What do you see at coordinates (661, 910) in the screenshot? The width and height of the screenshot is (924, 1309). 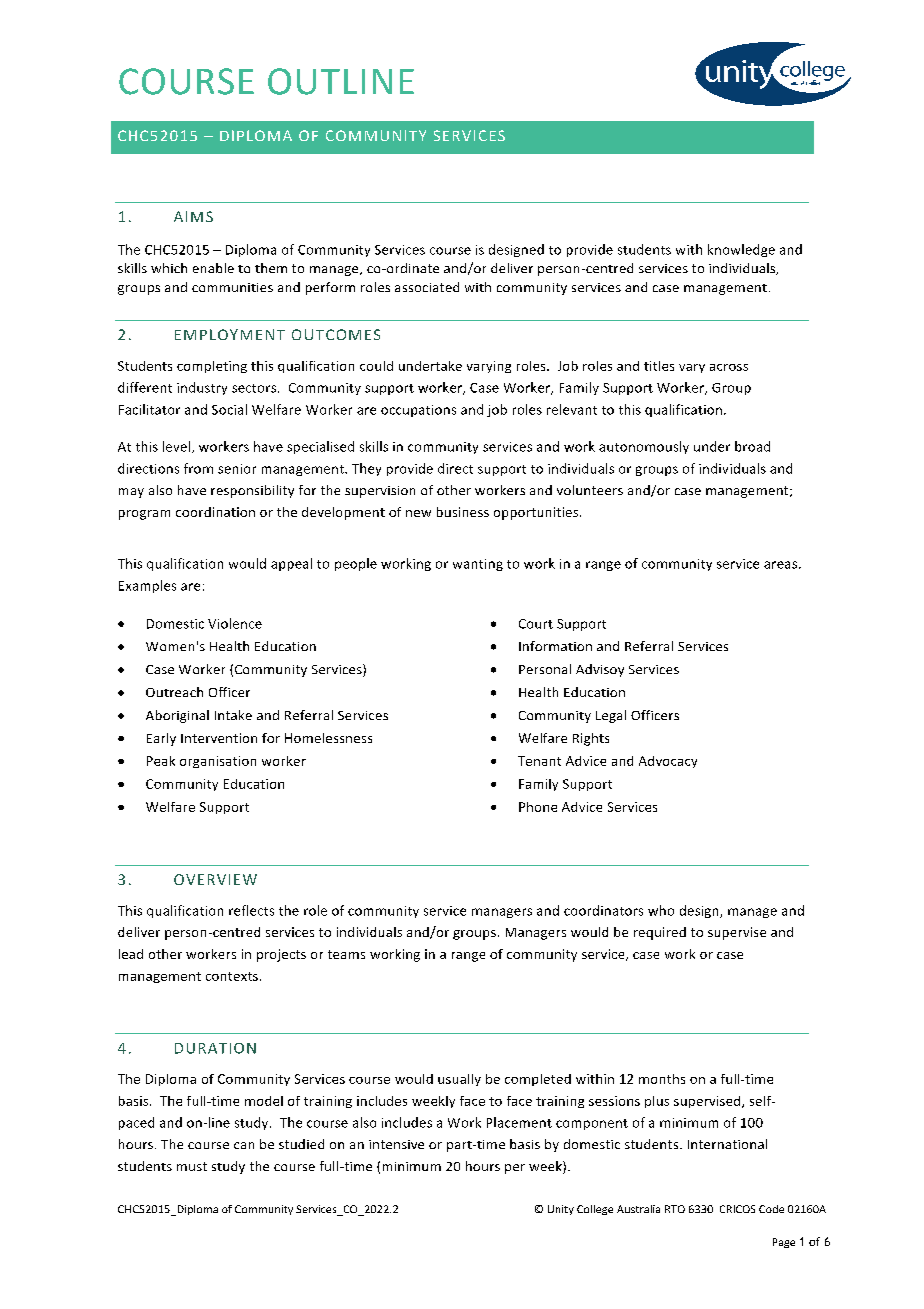 I see `who` at bounding box center [661, 910].
